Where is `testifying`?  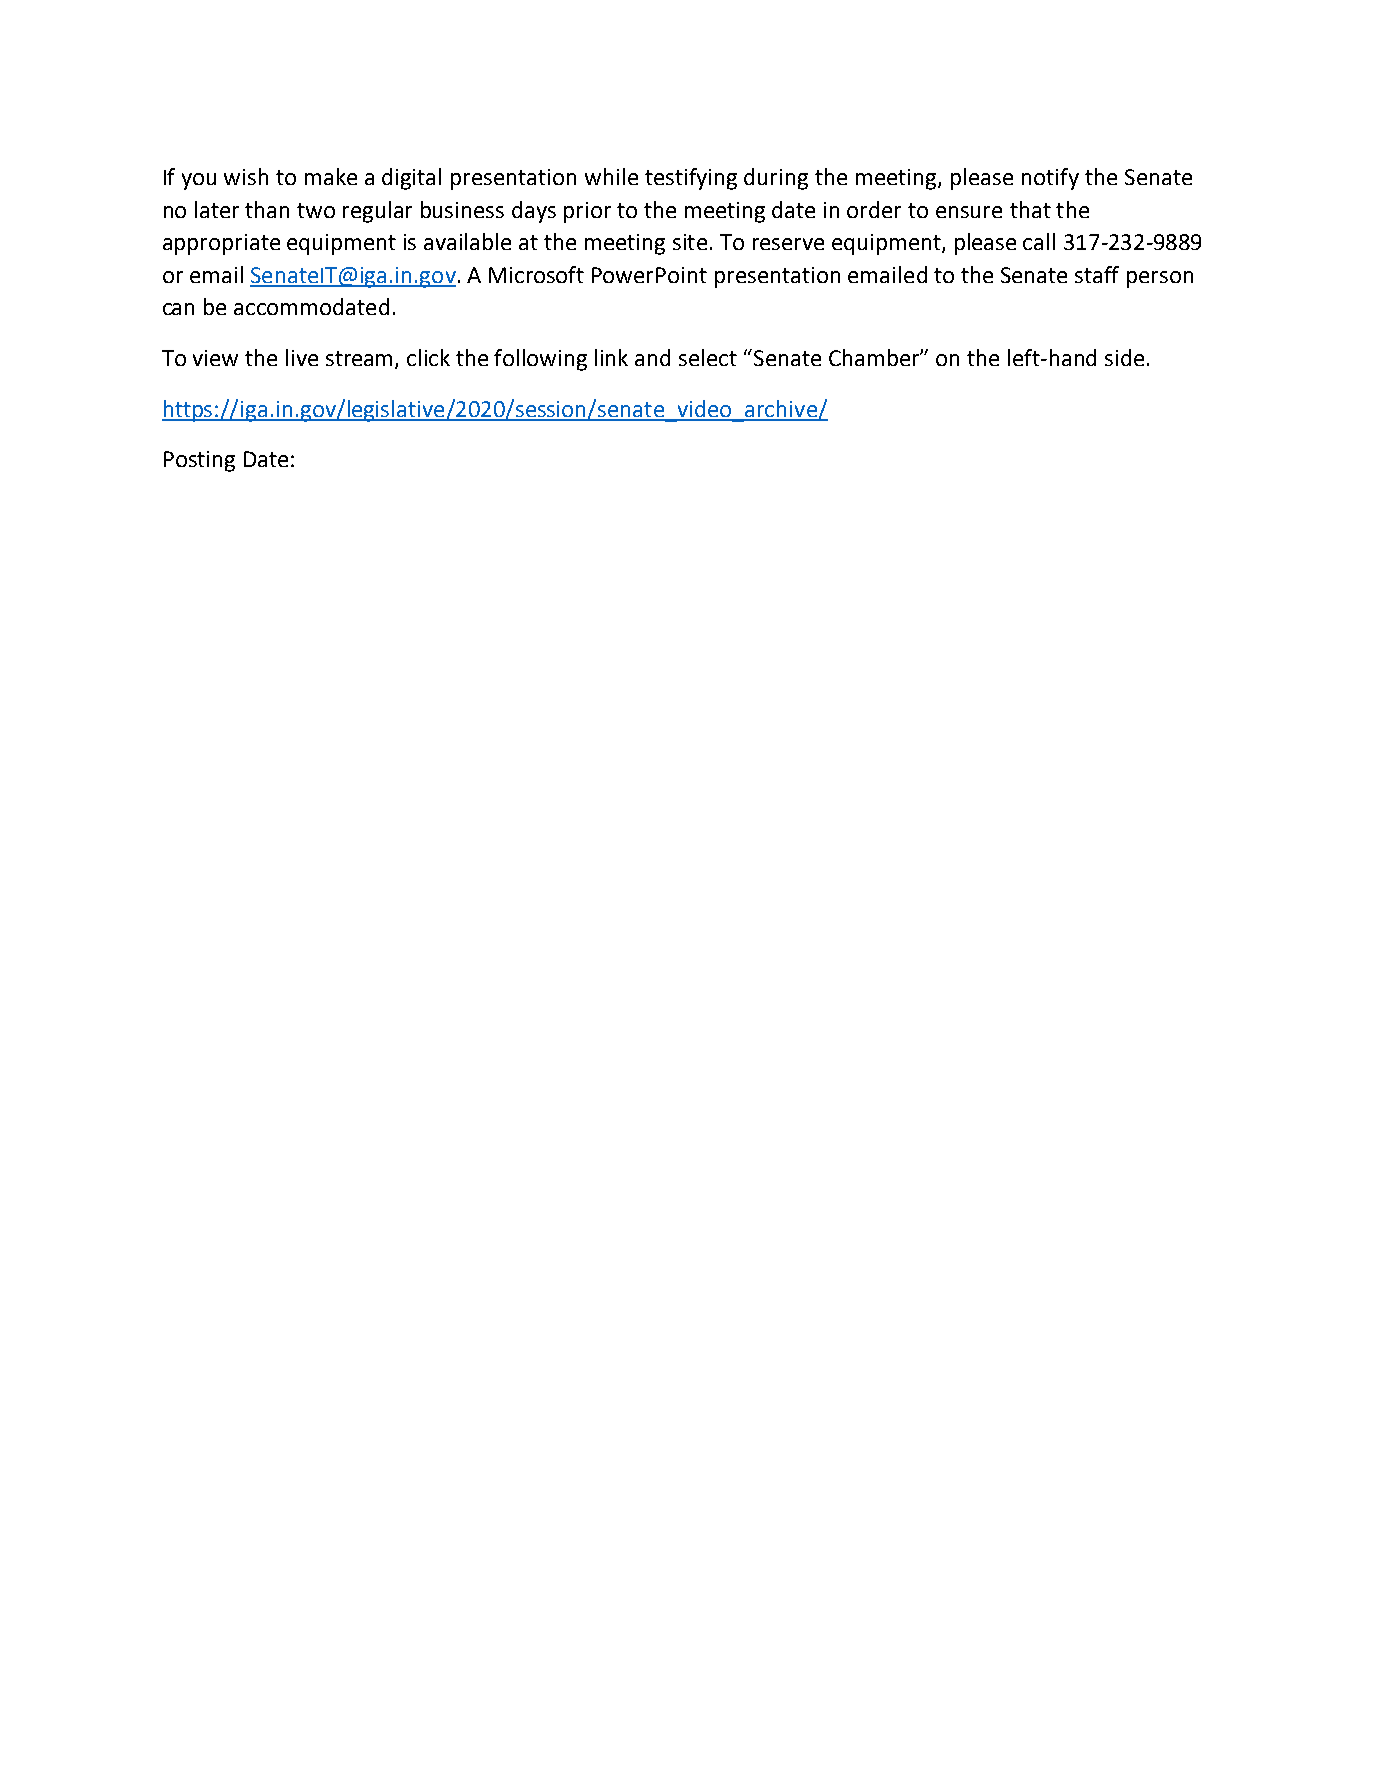
testifying is located at coordinates (691, 179).
